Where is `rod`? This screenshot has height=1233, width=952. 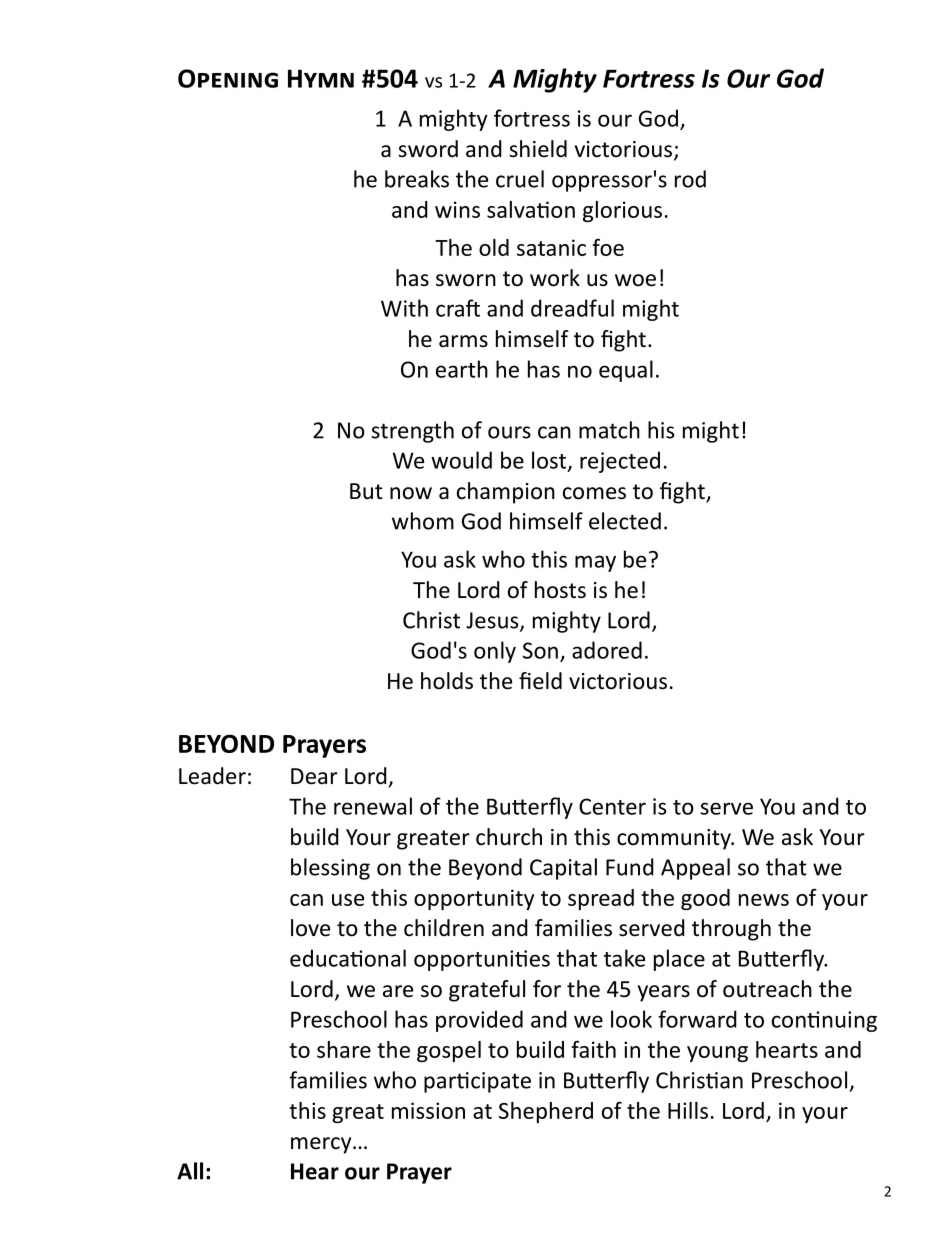
rod is located at coordinates (690, 179).
